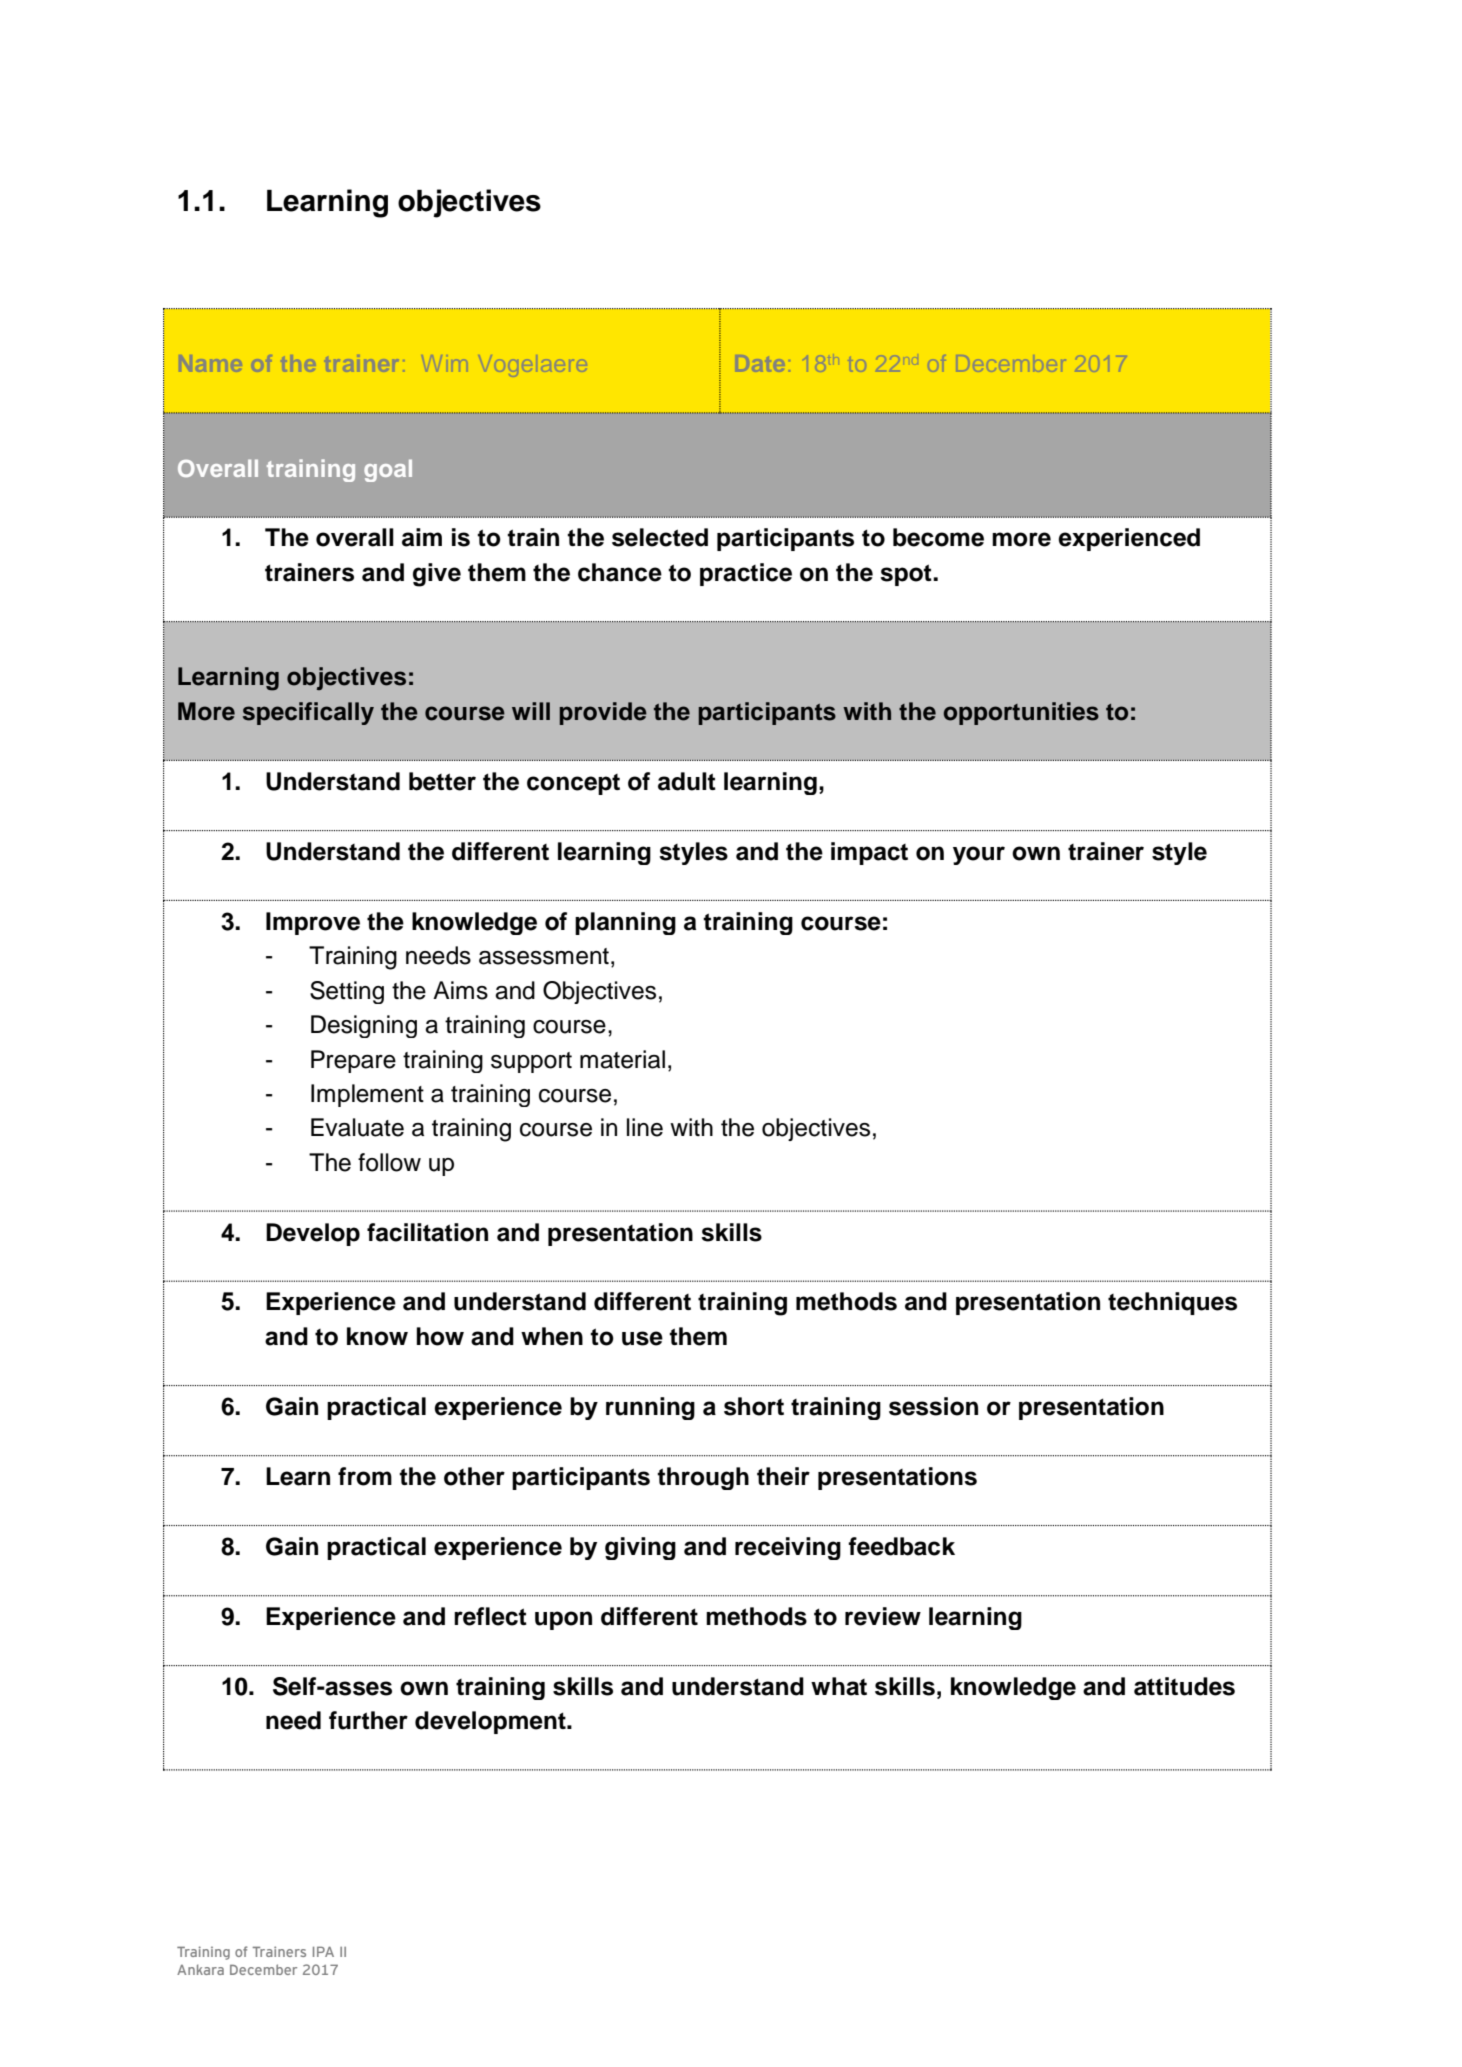 This image has height=2067, width=1462. Describe the element at coordinates (388, 470) in the image. I see `goal` at that location.
